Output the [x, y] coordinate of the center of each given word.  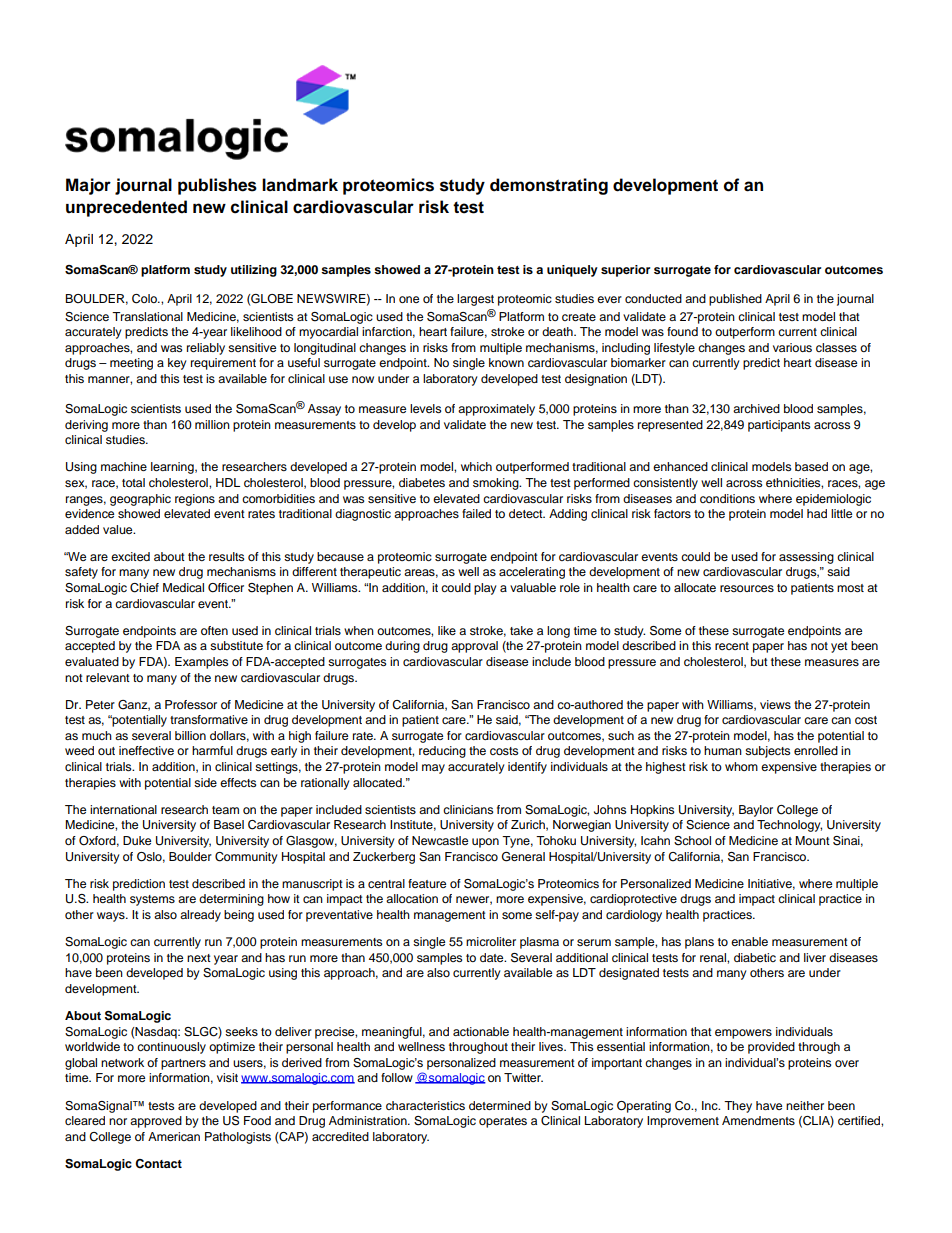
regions [195, 500]
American [174, 1136]
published [735, 300]
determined [500, 1105]
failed [476, 513]
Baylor [756, 811]
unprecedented [126, 208]
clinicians [468, 809]
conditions [727, 498]
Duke [137, 840]
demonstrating [549, 186]
